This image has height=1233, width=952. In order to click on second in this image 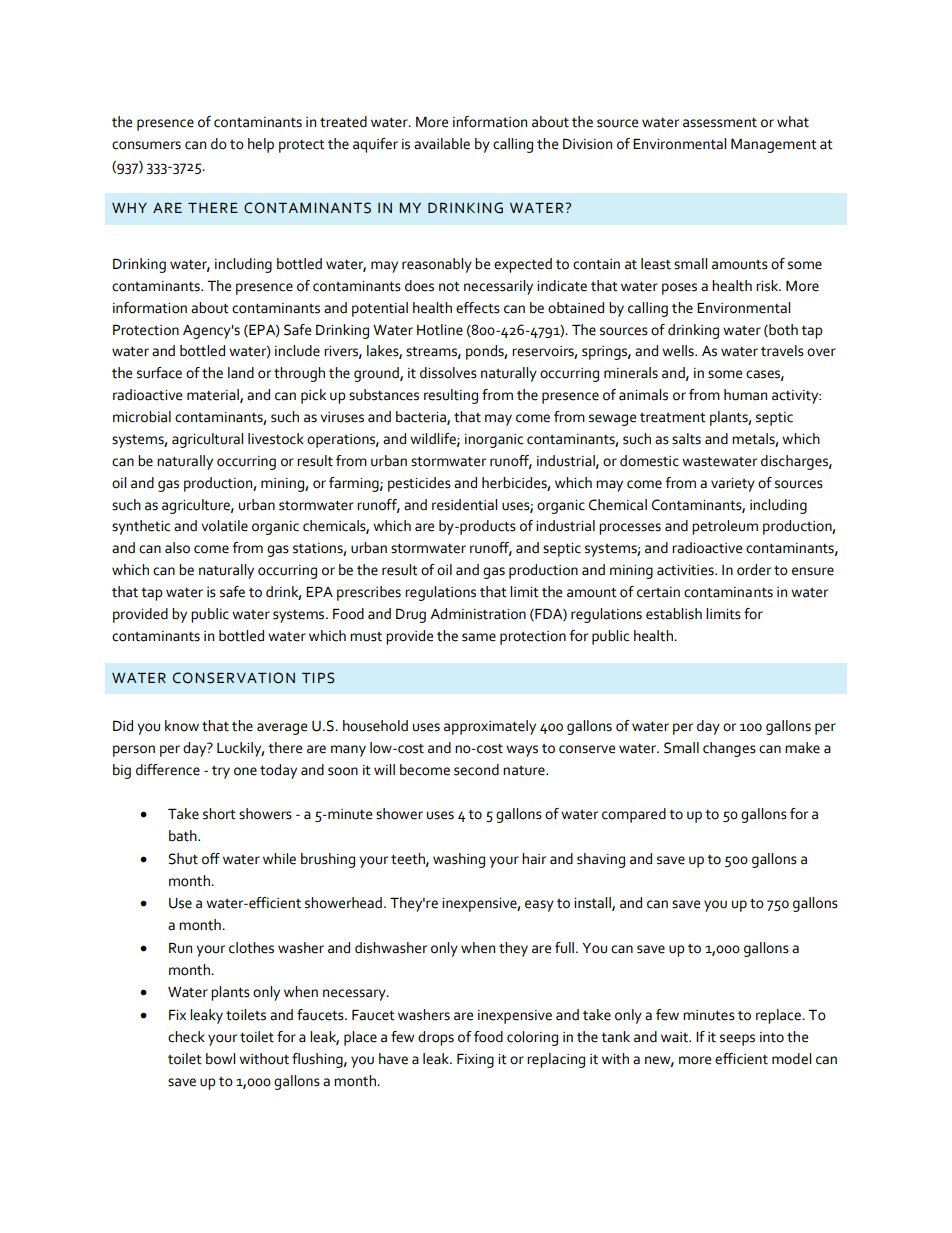, I will do `click(476, 770)`.
